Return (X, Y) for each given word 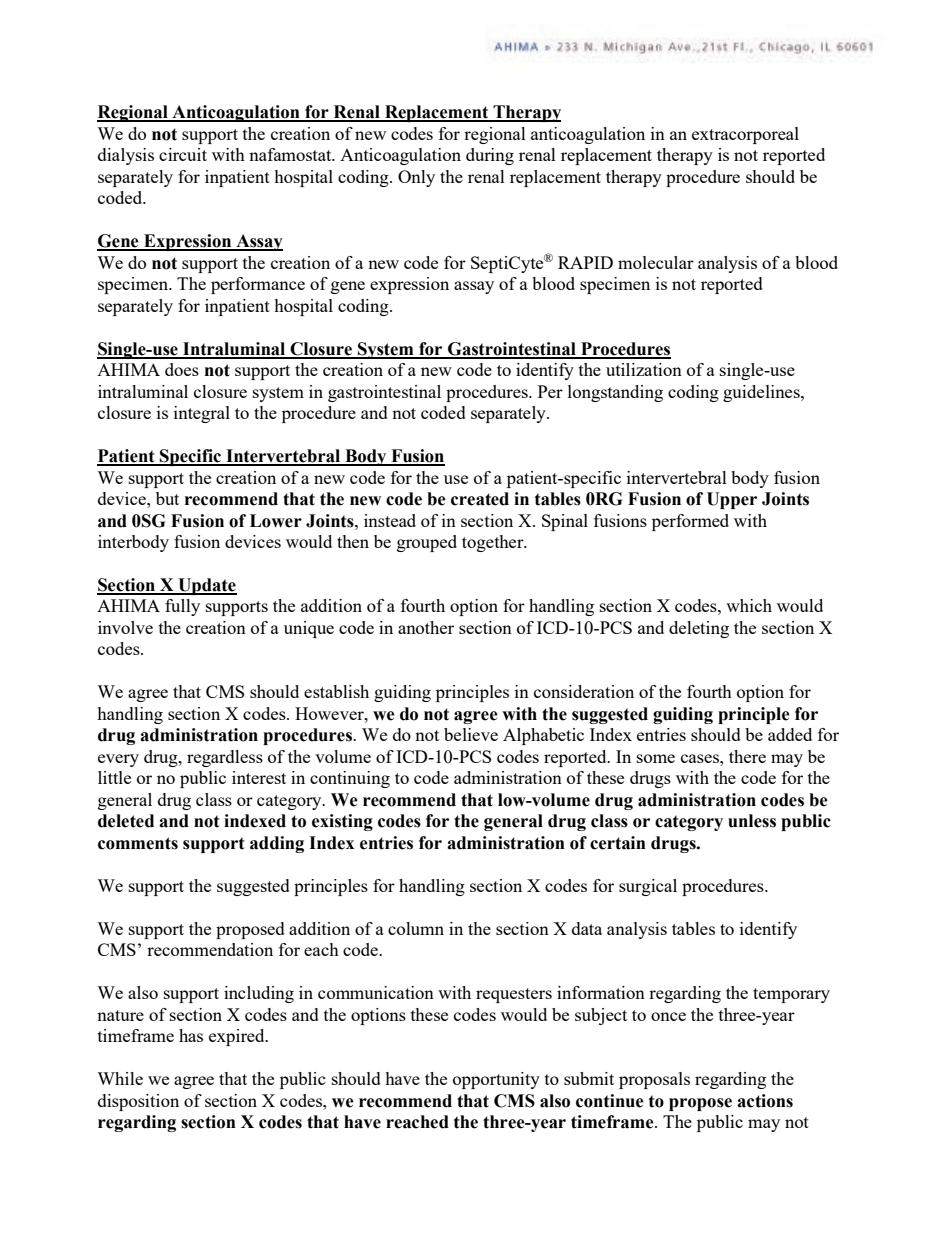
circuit (183, 154)
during (490, 156)
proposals (654, 1080)
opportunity (496, 1080)
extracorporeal (745, 135)
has (191, 1035)
